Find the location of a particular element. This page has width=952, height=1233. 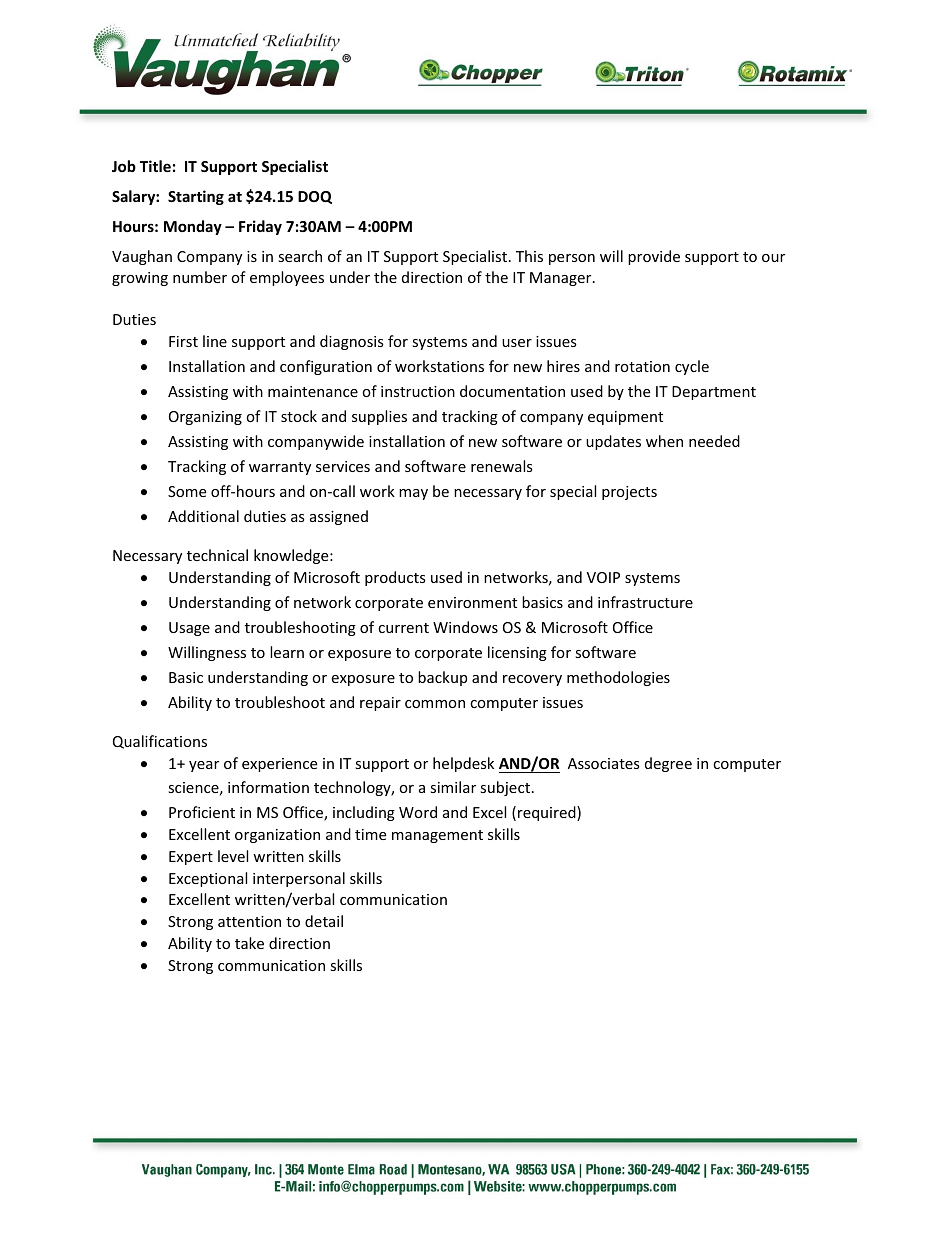

methodologies is located at coordinates (618, 678).
